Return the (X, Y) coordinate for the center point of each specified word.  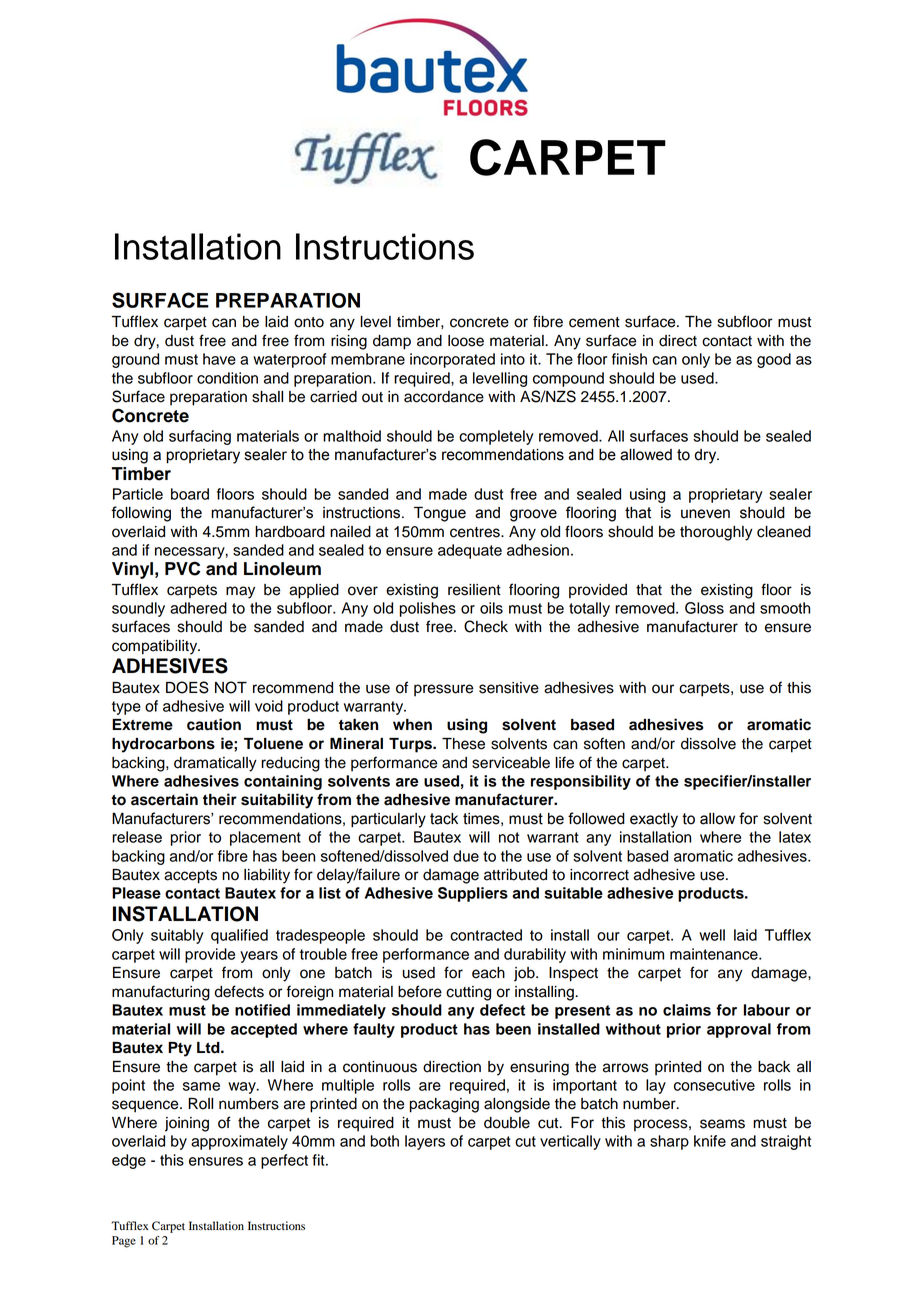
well (712, 935)
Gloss (704, 608)
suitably (177, 936)
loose (466, 341)
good (774, 360)
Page (124, 1242)
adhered (198, 608)
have (219, 359)
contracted (486, 935)
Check (486, 626)
